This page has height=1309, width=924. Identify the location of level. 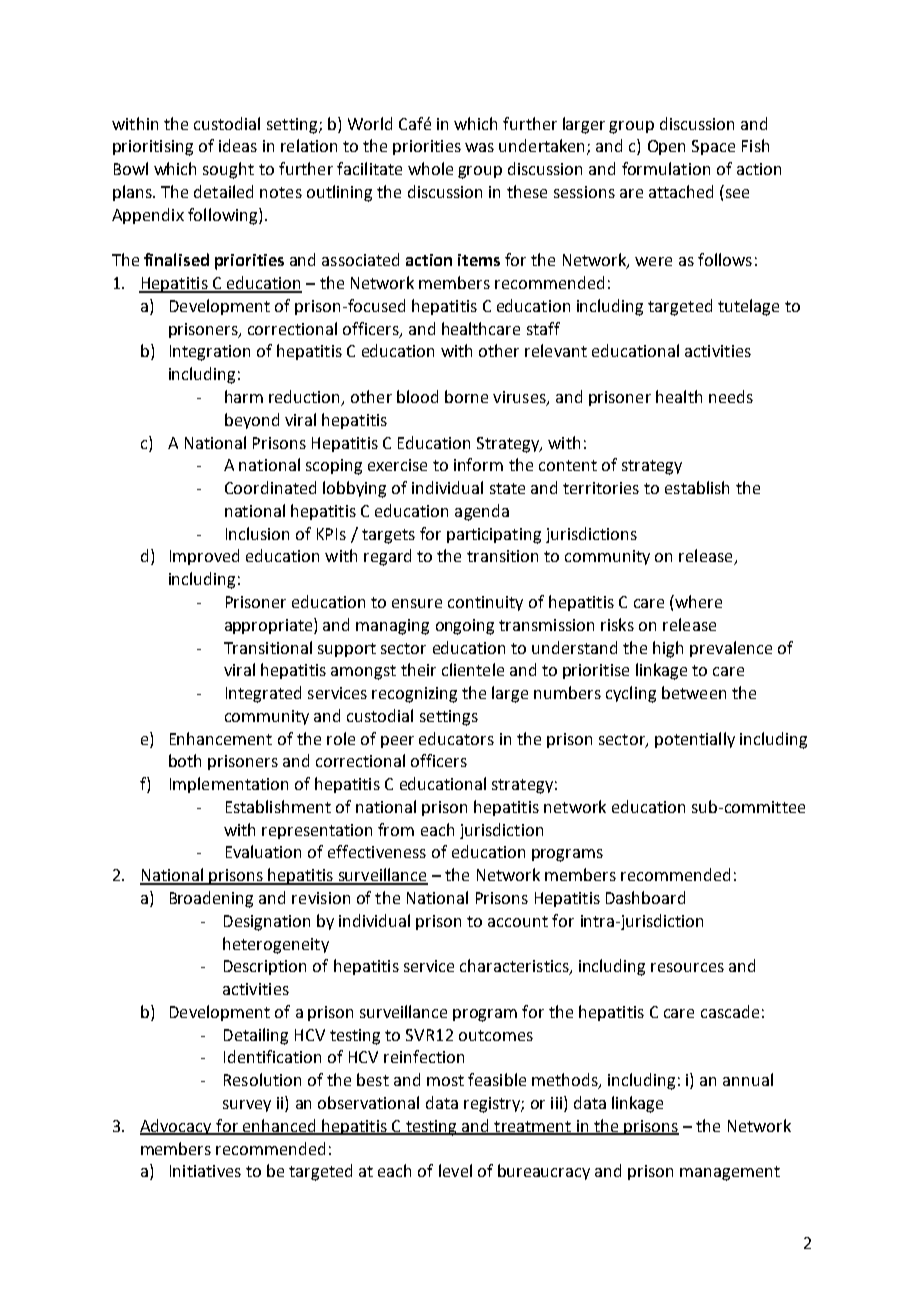
(455, 1170).
